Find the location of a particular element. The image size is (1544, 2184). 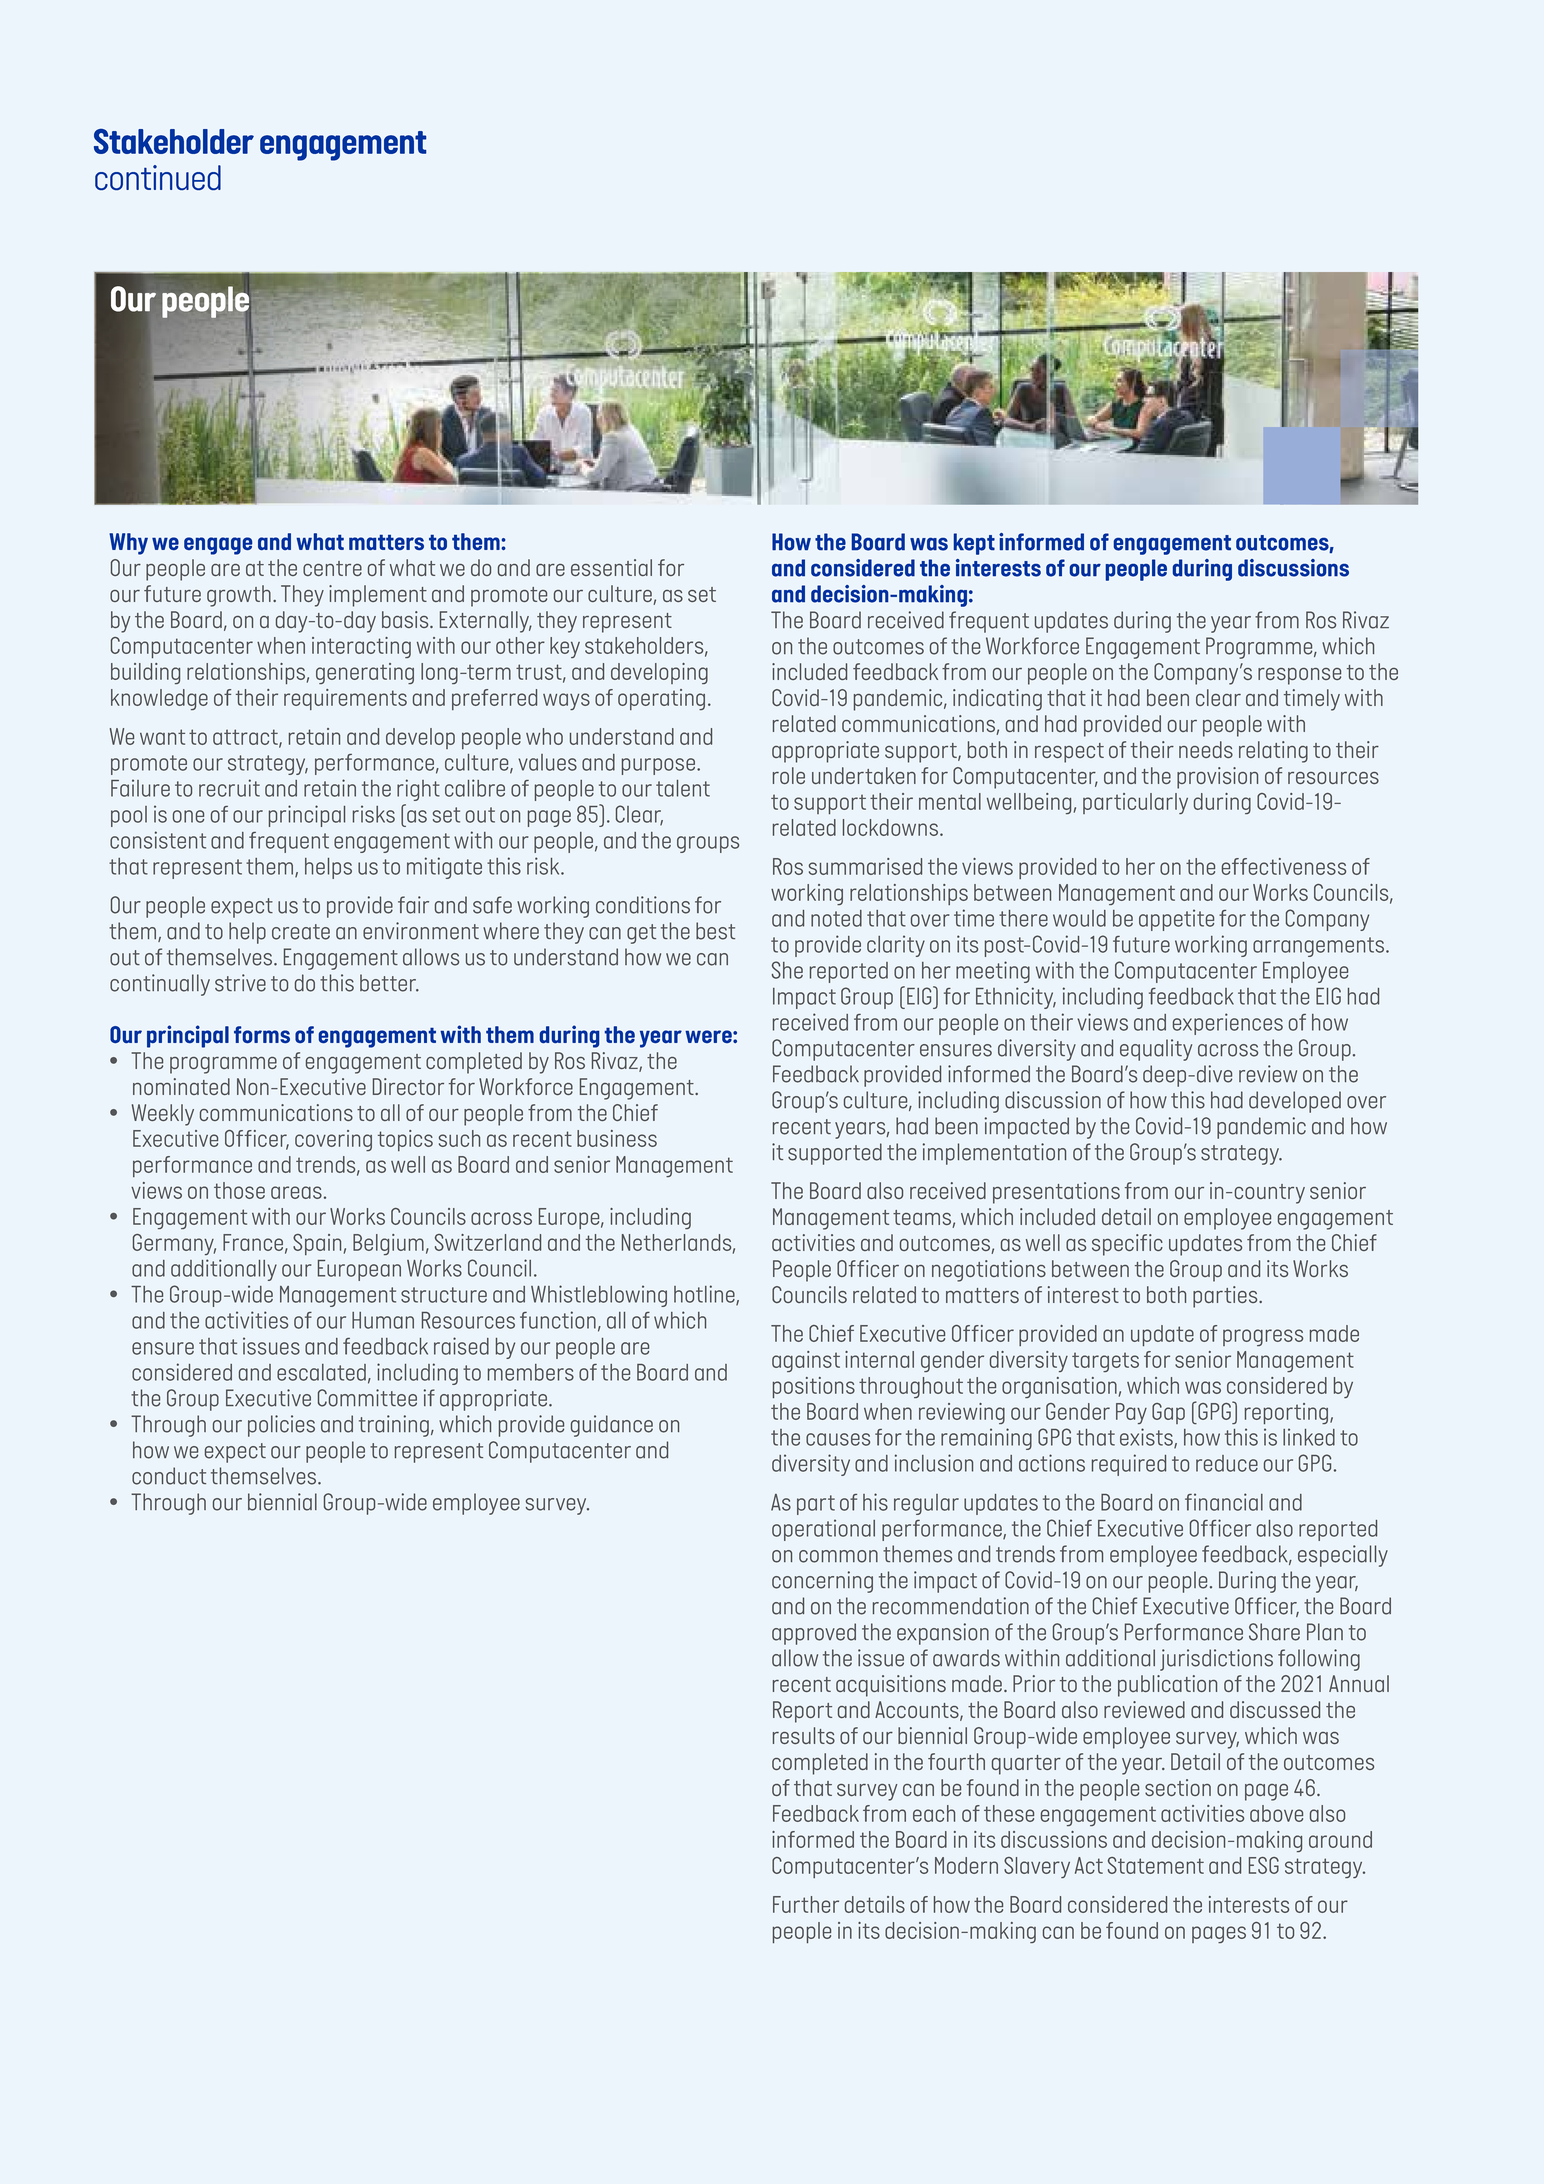

progress is located at coordinates (1263, 1337).
